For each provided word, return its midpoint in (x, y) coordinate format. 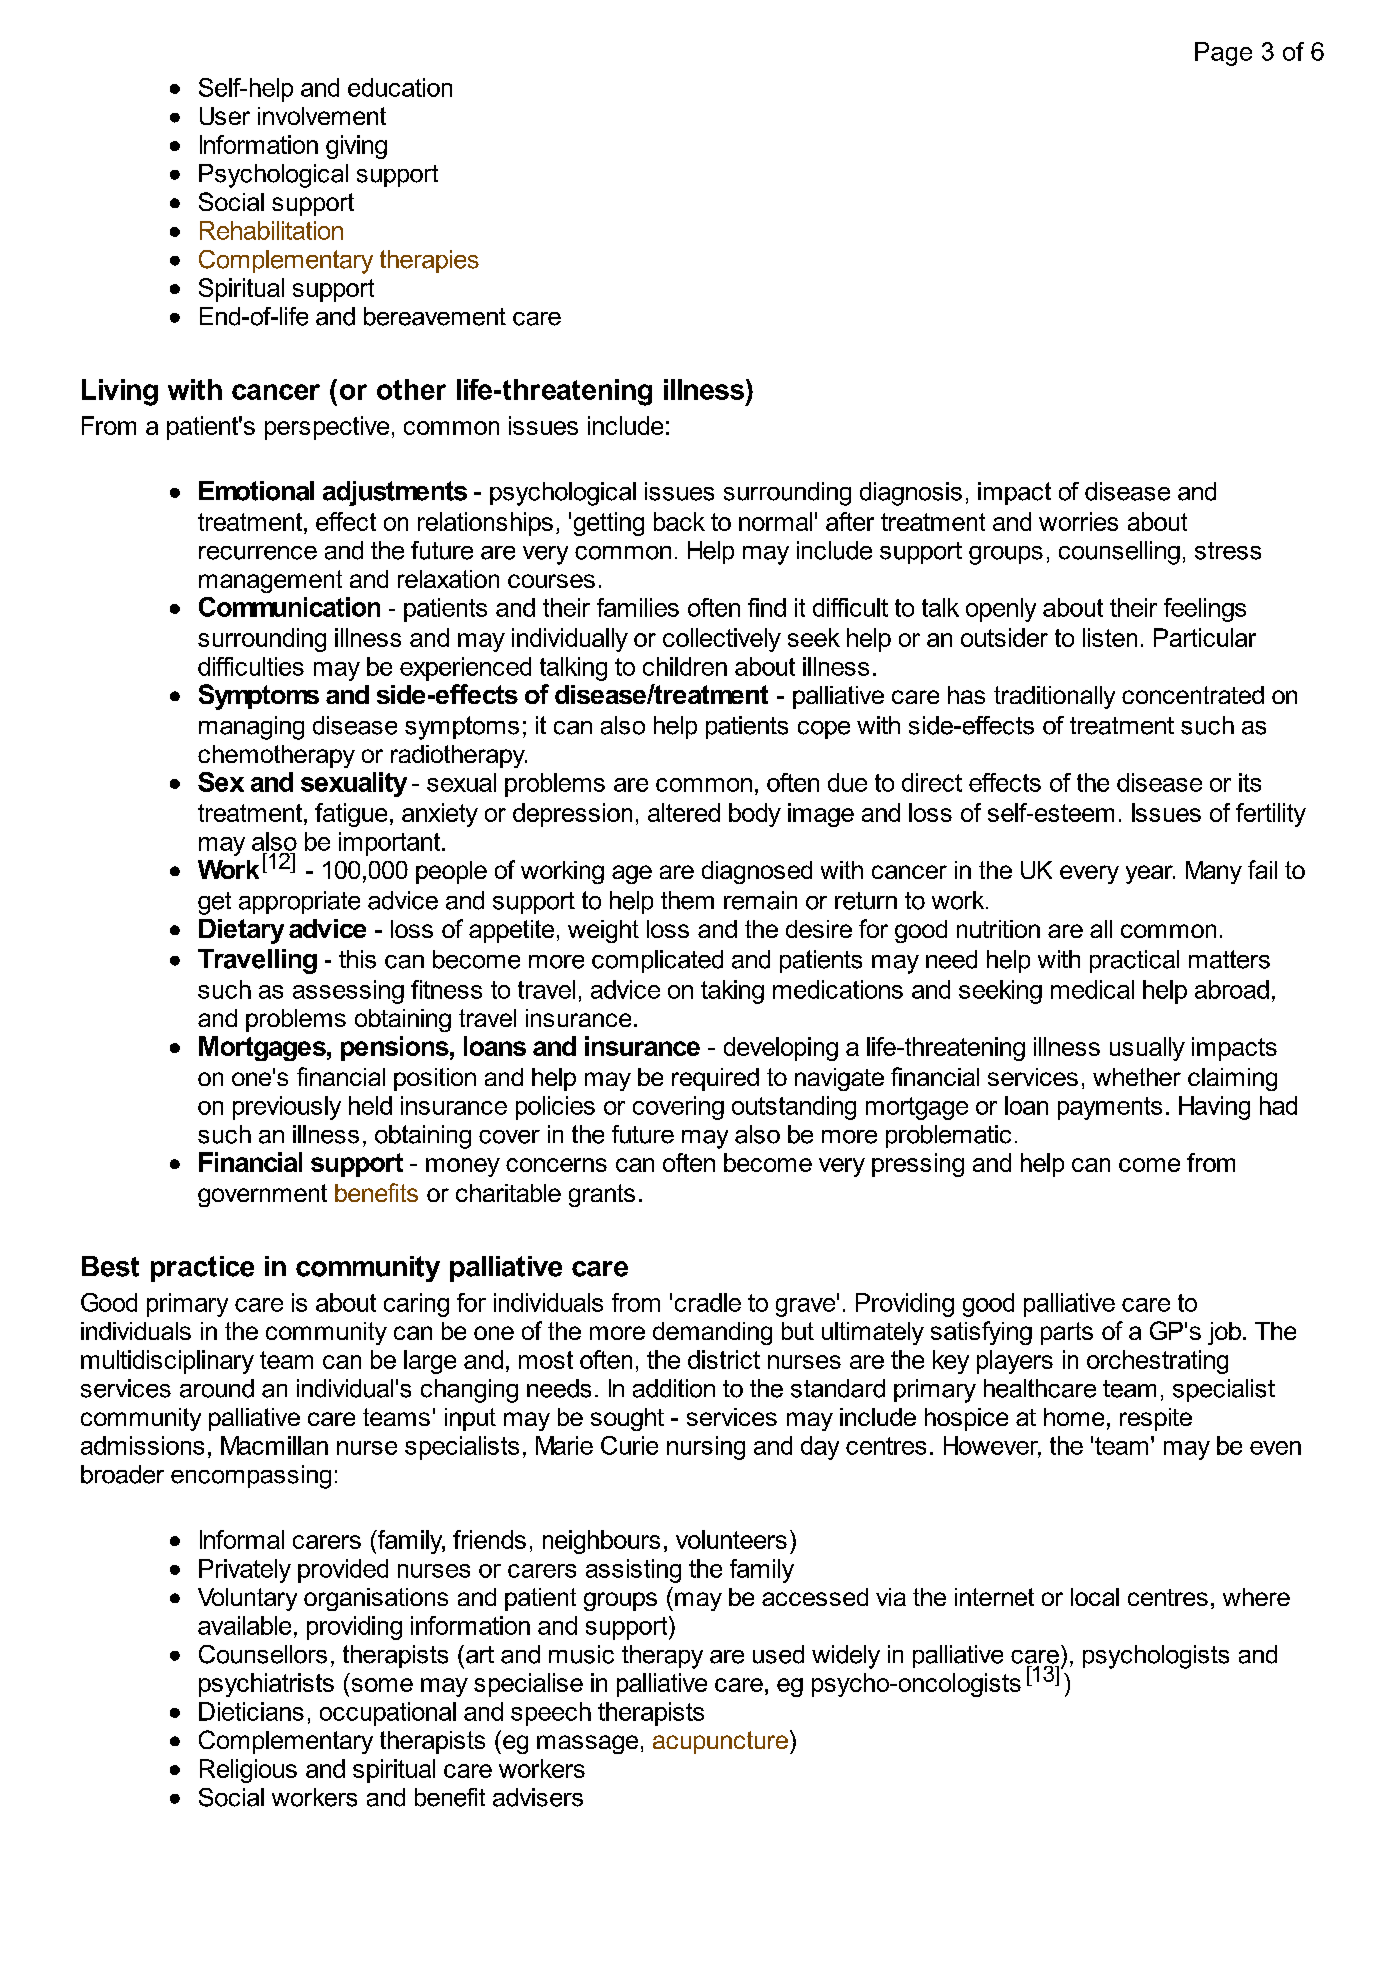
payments (1110, 1108)
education (400, 87)
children (685, 666)
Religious (248, 1771)
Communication (289, 607)
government (262, 1195)
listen (1110, 637)
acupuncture (720, 1742)
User (225, 116)
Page (1223, 54)
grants (602, 1195)
